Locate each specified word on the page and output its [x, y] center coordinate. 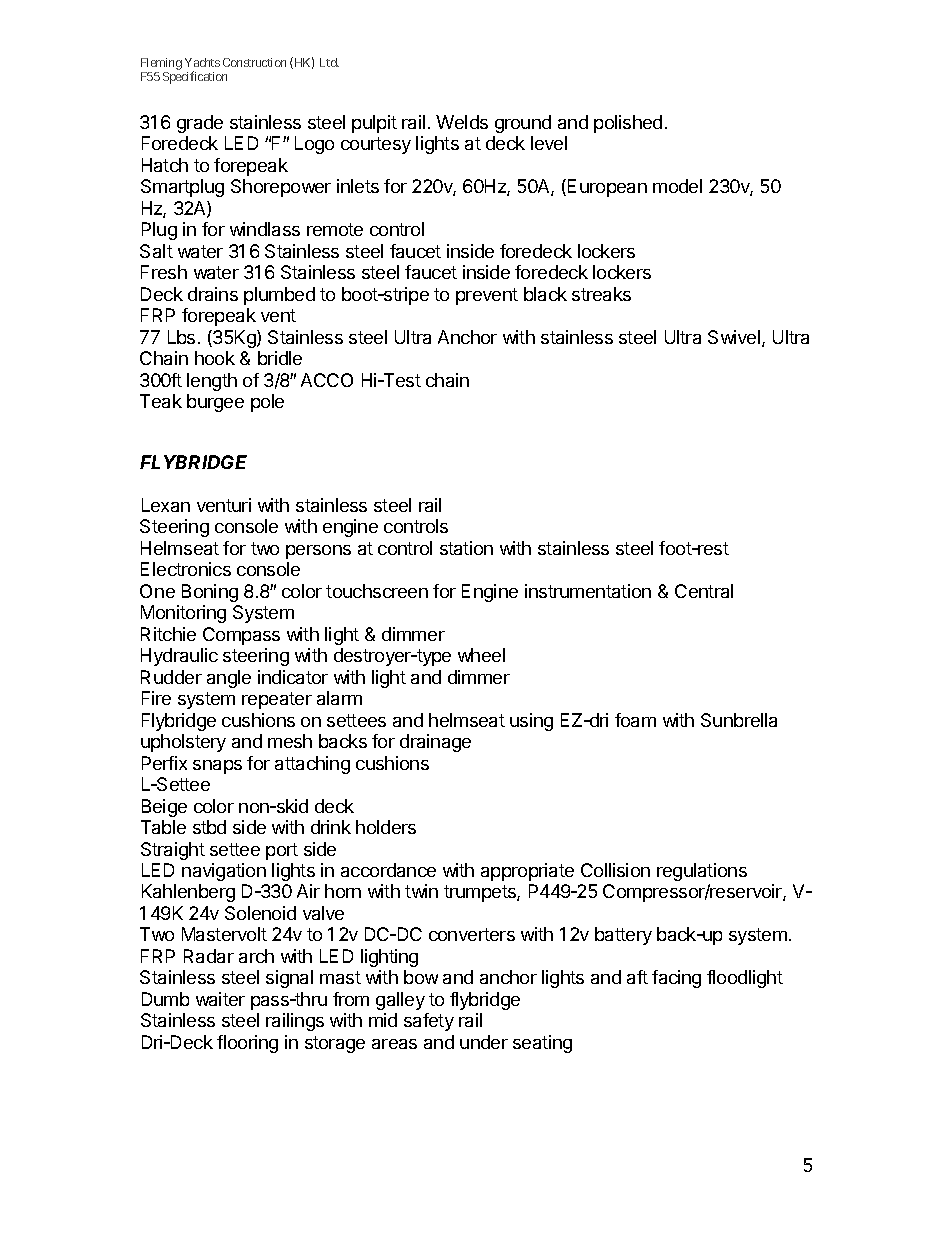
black [545, 294]
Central [704, 591]
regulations [702, 872]
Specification [195, 77]
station [466, 548]
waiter [220, 999]
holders [386, 827]
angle [229, 679]
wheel [481, 655]
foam [635, 720]
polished [628, 124]
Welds [462, 122]
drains [213, 294]
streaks [601, 294]
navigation [224, 872]
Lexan [166, 505]
